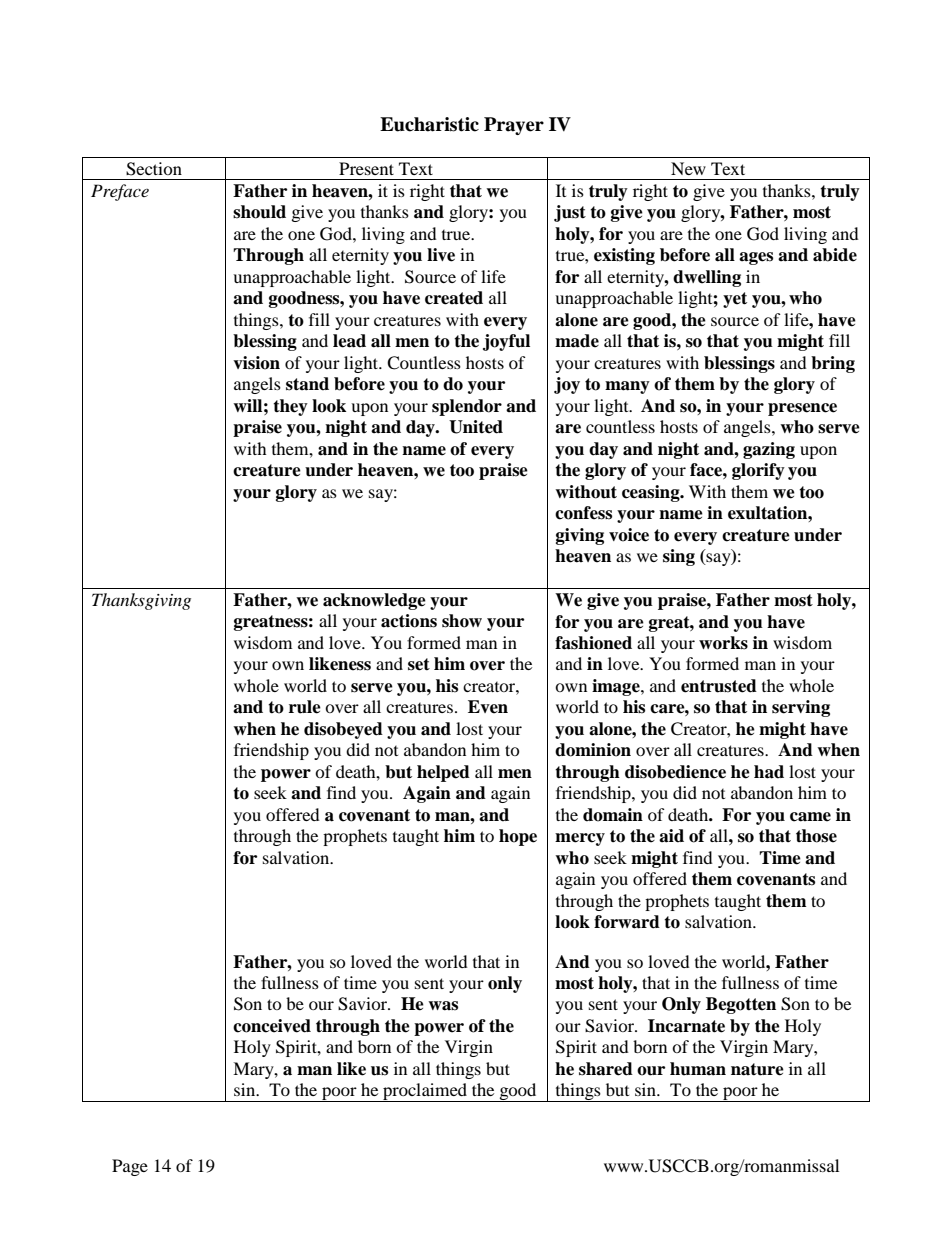 This page has height=1233, width=952. I want to click on works, so click(723, 643).
